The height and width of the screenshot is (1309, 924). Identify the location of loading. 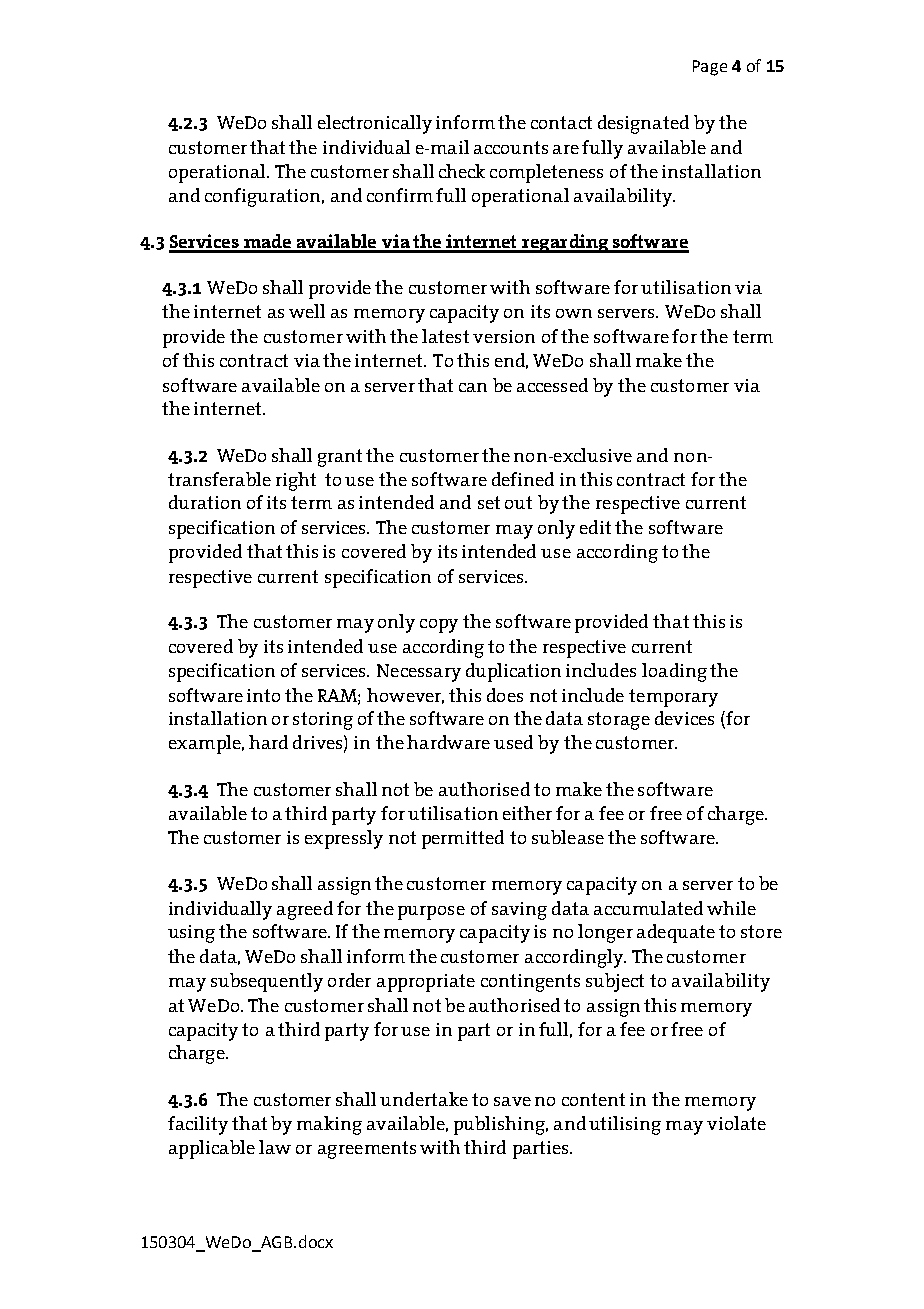
(674, 672).
